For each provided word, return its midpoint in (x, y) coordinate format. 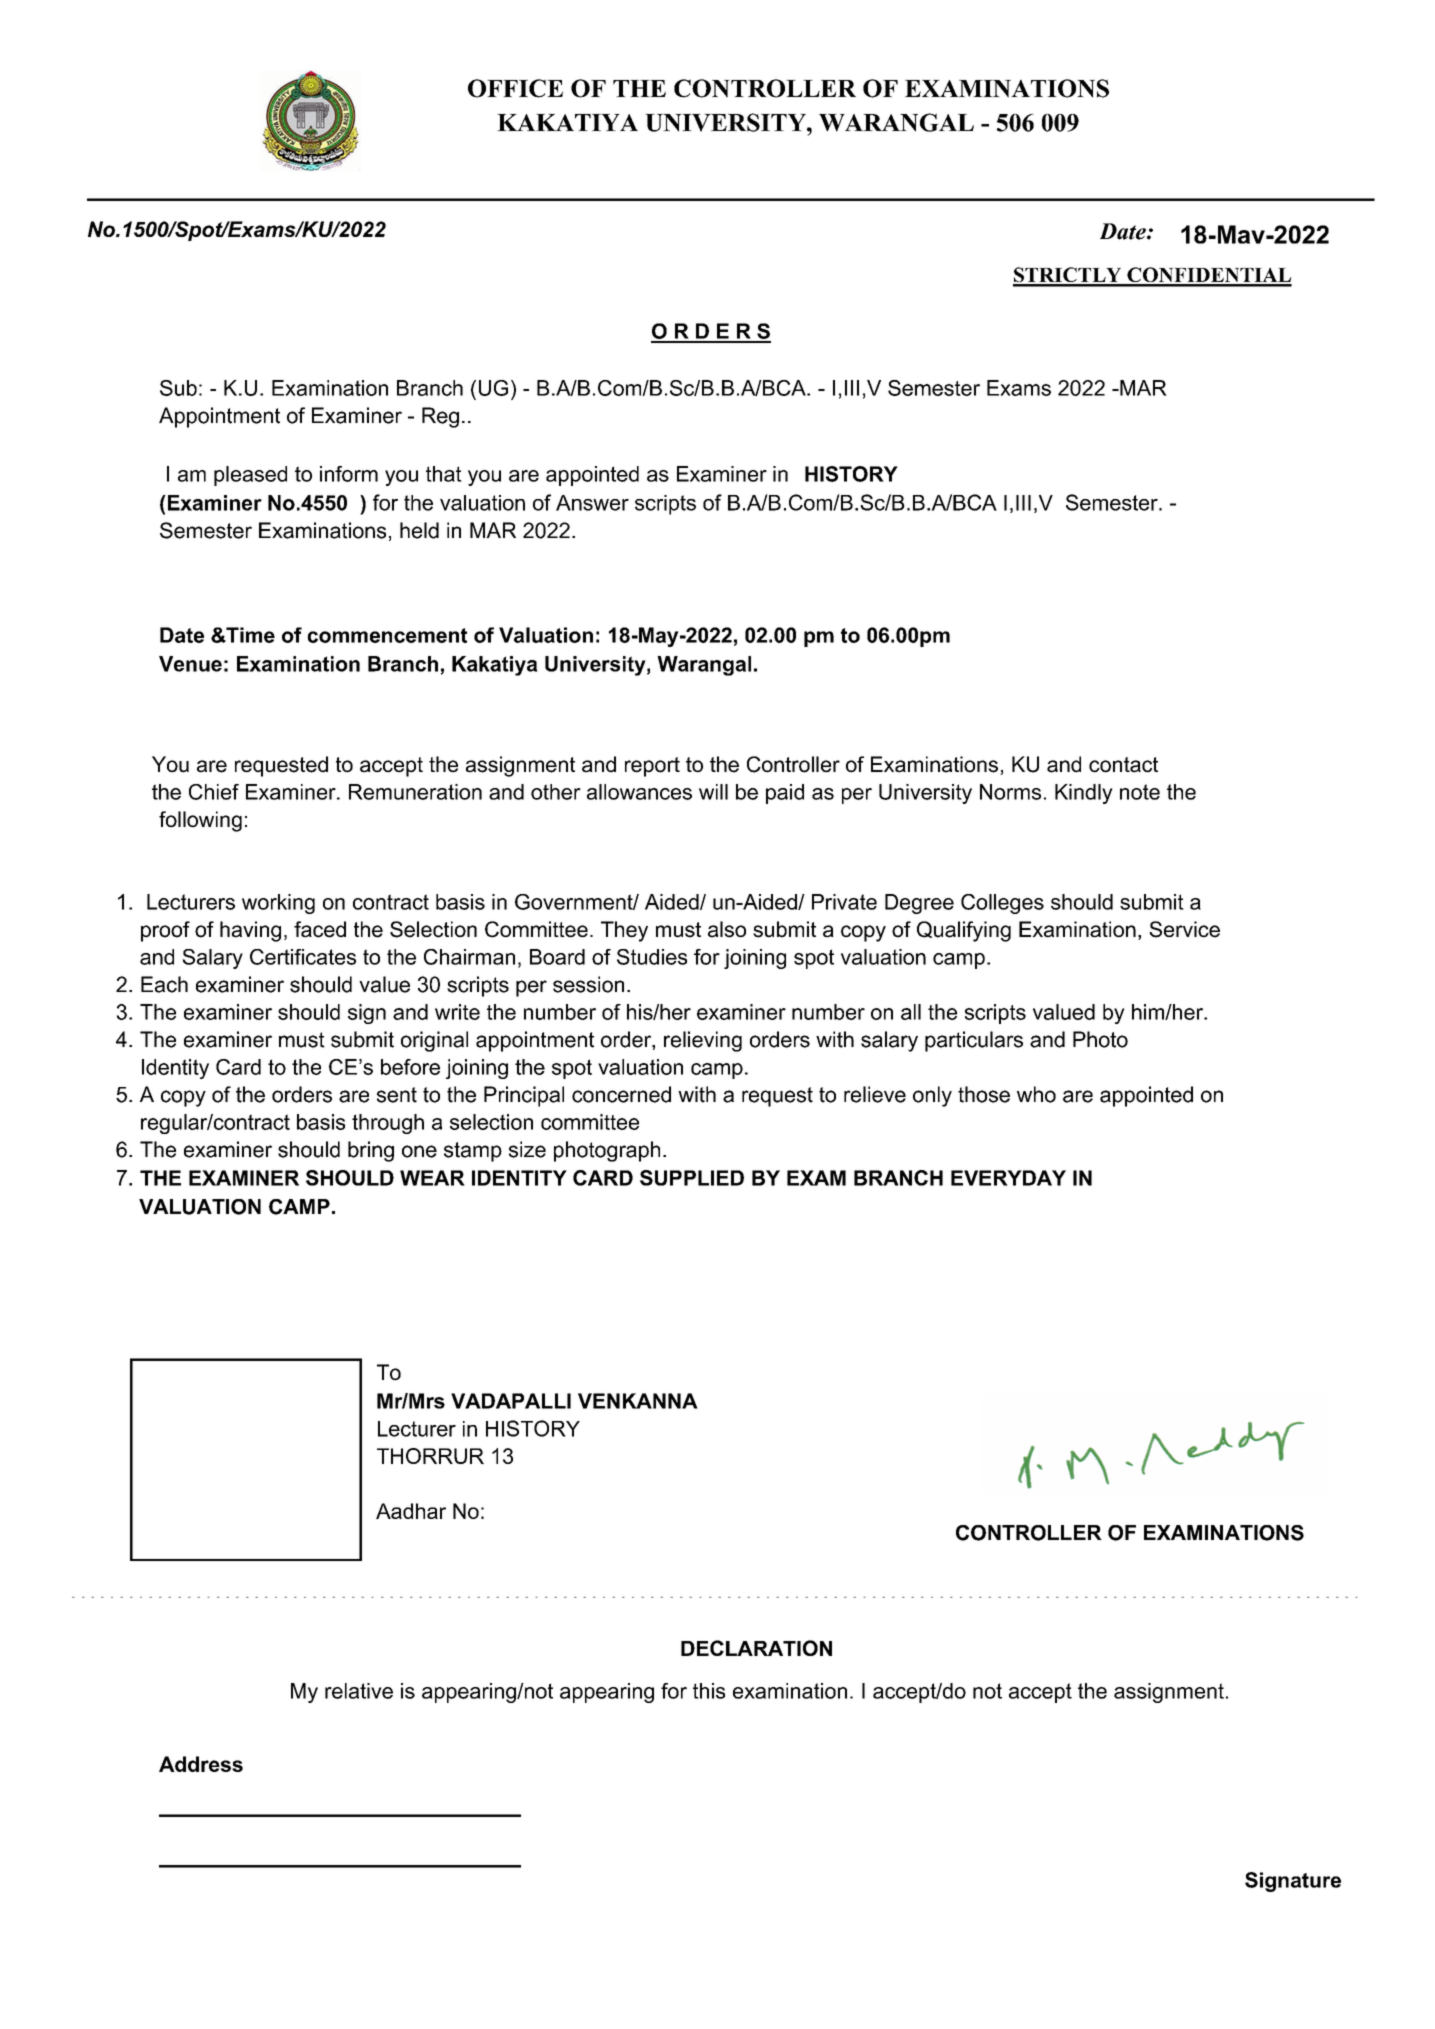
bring (371, 1151)
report (652, 767)
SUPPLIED (692, 1178)
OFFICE (515, 88)
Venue (190, 664)
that (444, 474)
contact (1123, 765)
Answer (592, 503)
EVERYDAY (1008, 1178)
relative (359, 1691)
